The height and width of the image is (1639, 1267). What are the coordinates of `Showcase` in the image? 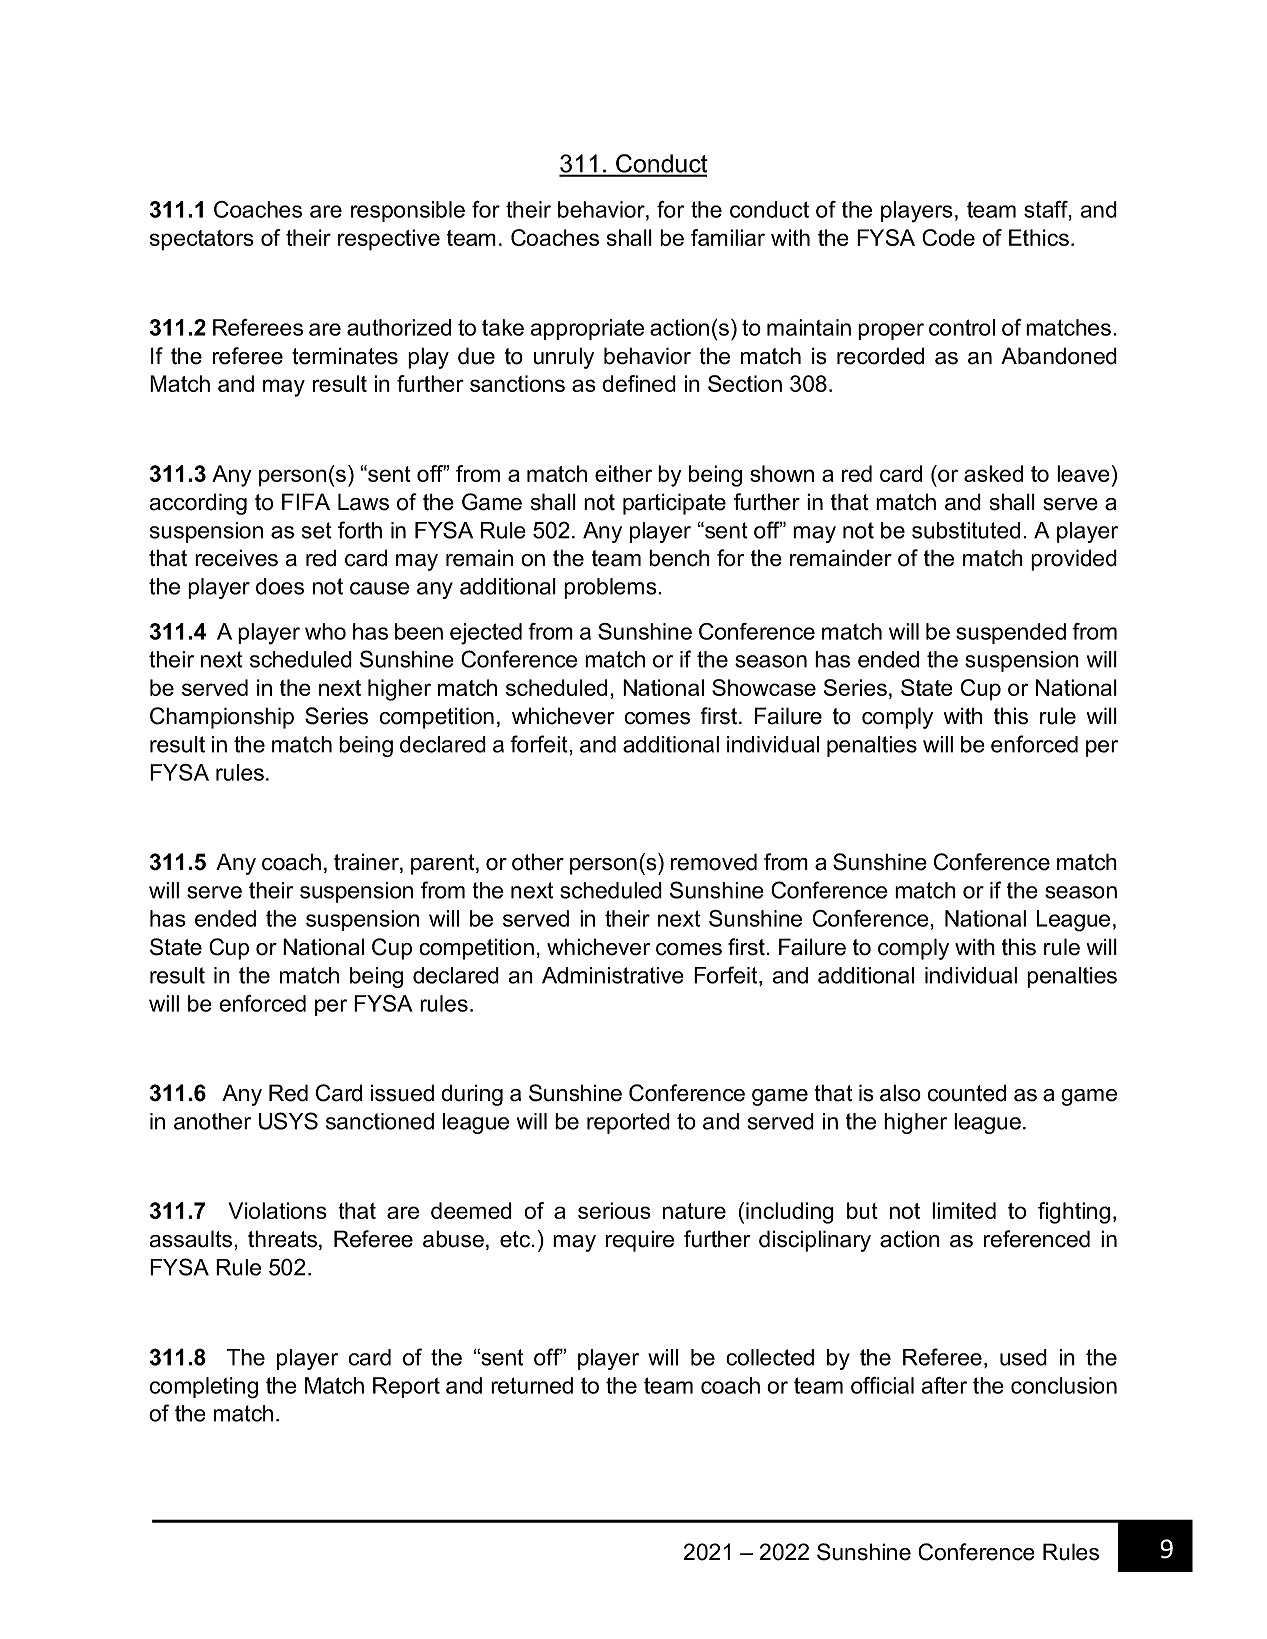 It's located at (764, 687).
